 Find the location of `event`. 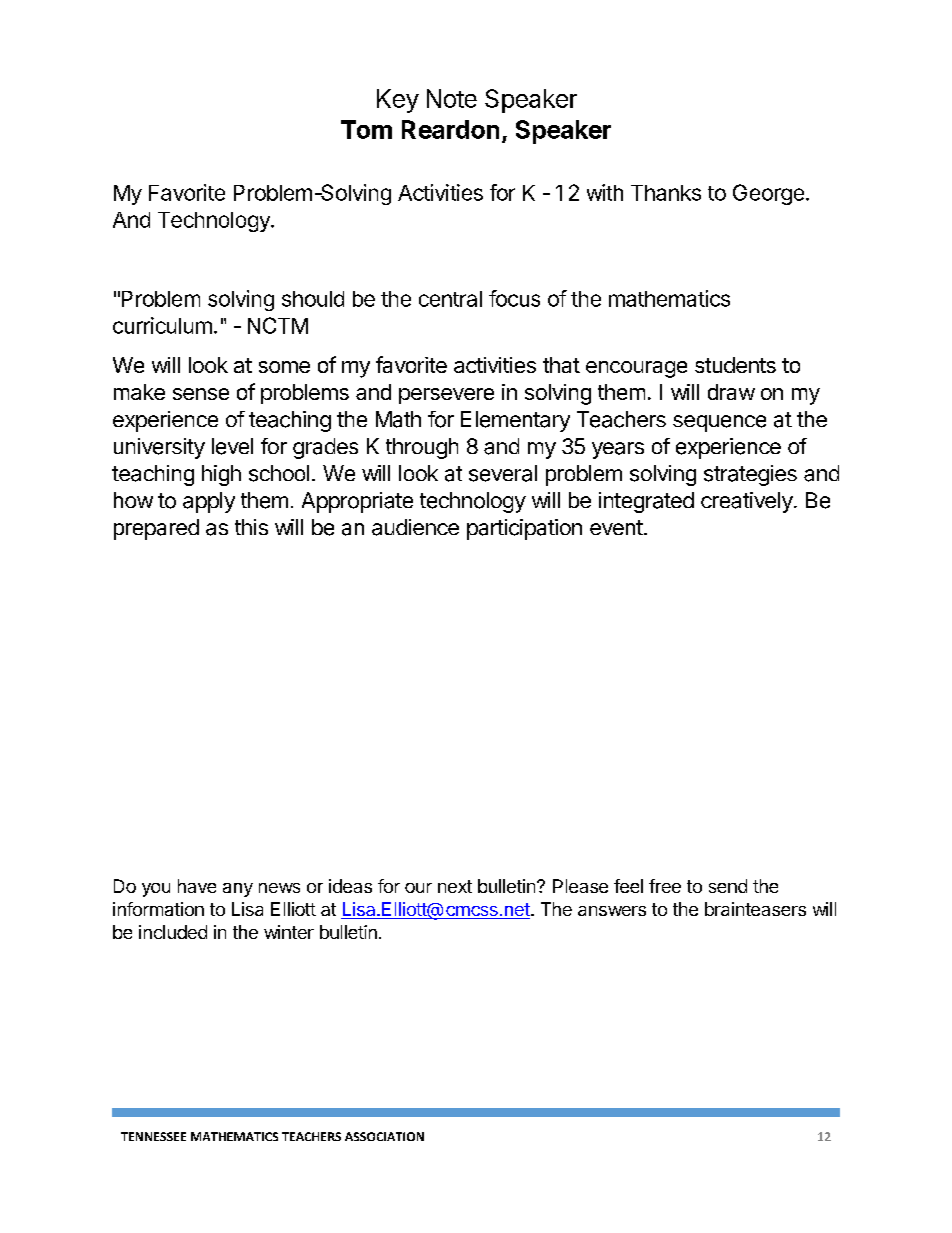

event is located at coordinates (616, 527).
